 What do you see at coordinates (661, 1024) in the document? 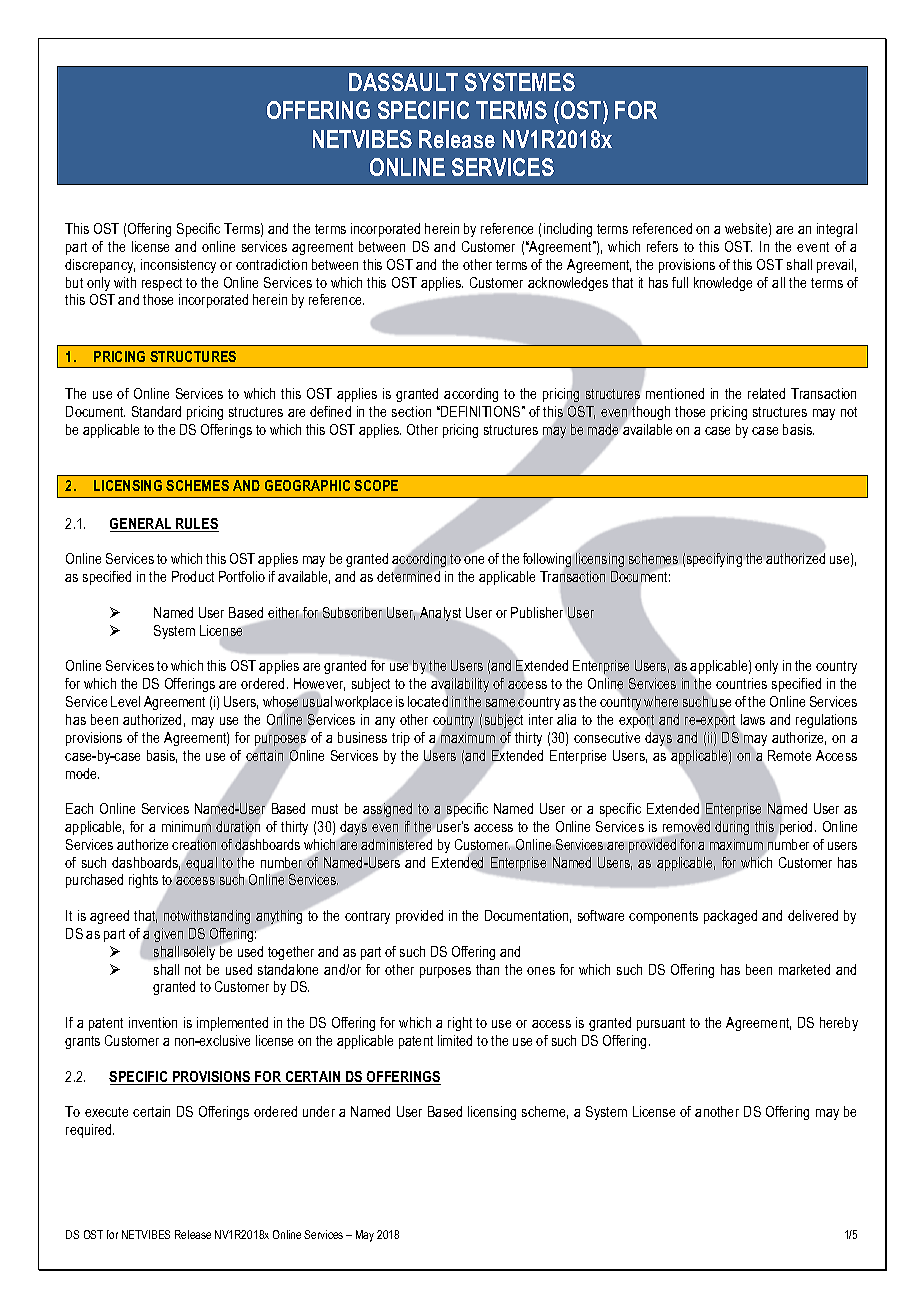
I see `pursuant` at bounding box center [661, 1024].
